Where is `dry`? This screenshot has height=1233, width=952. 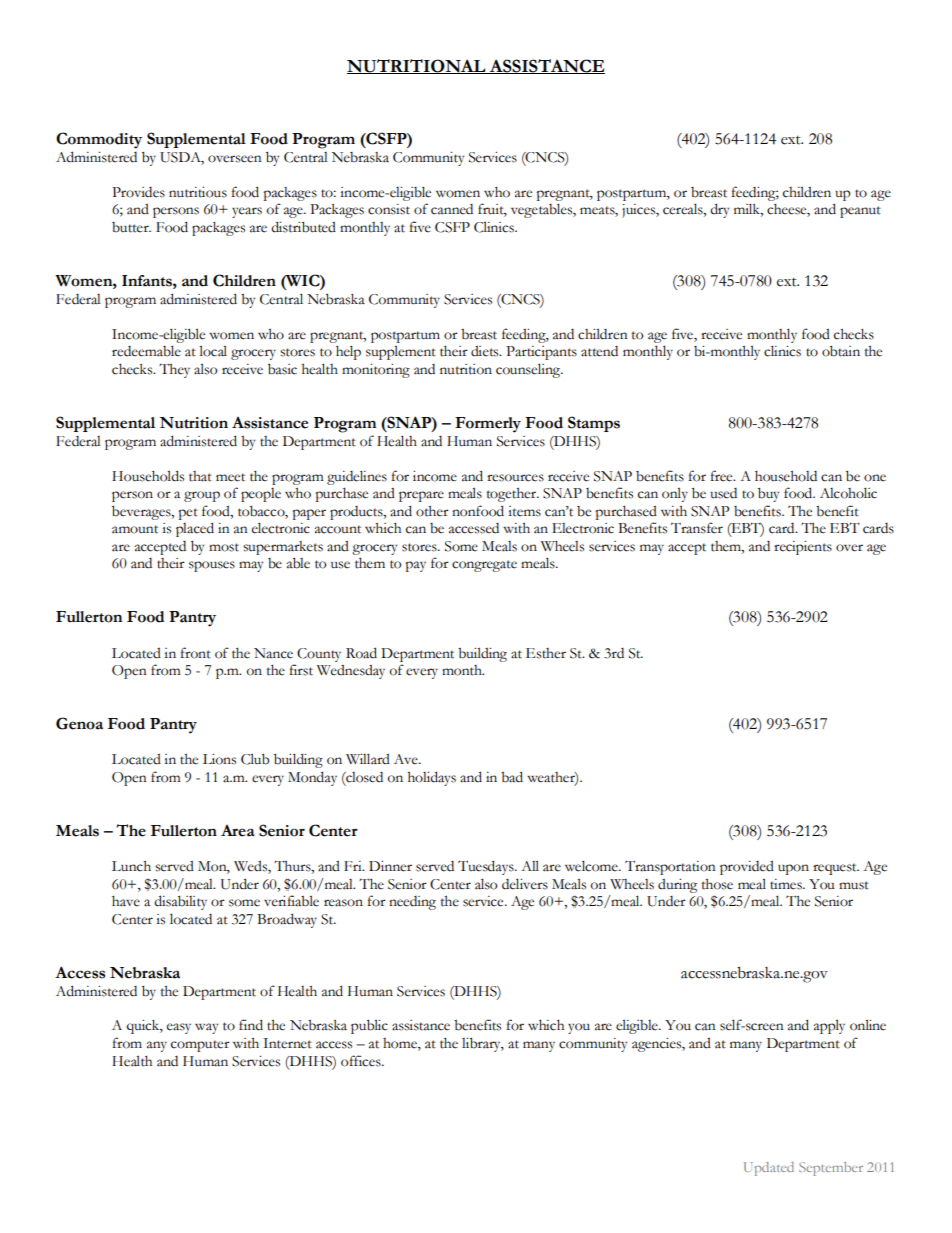
dry is located at coordinates (719, 210).
